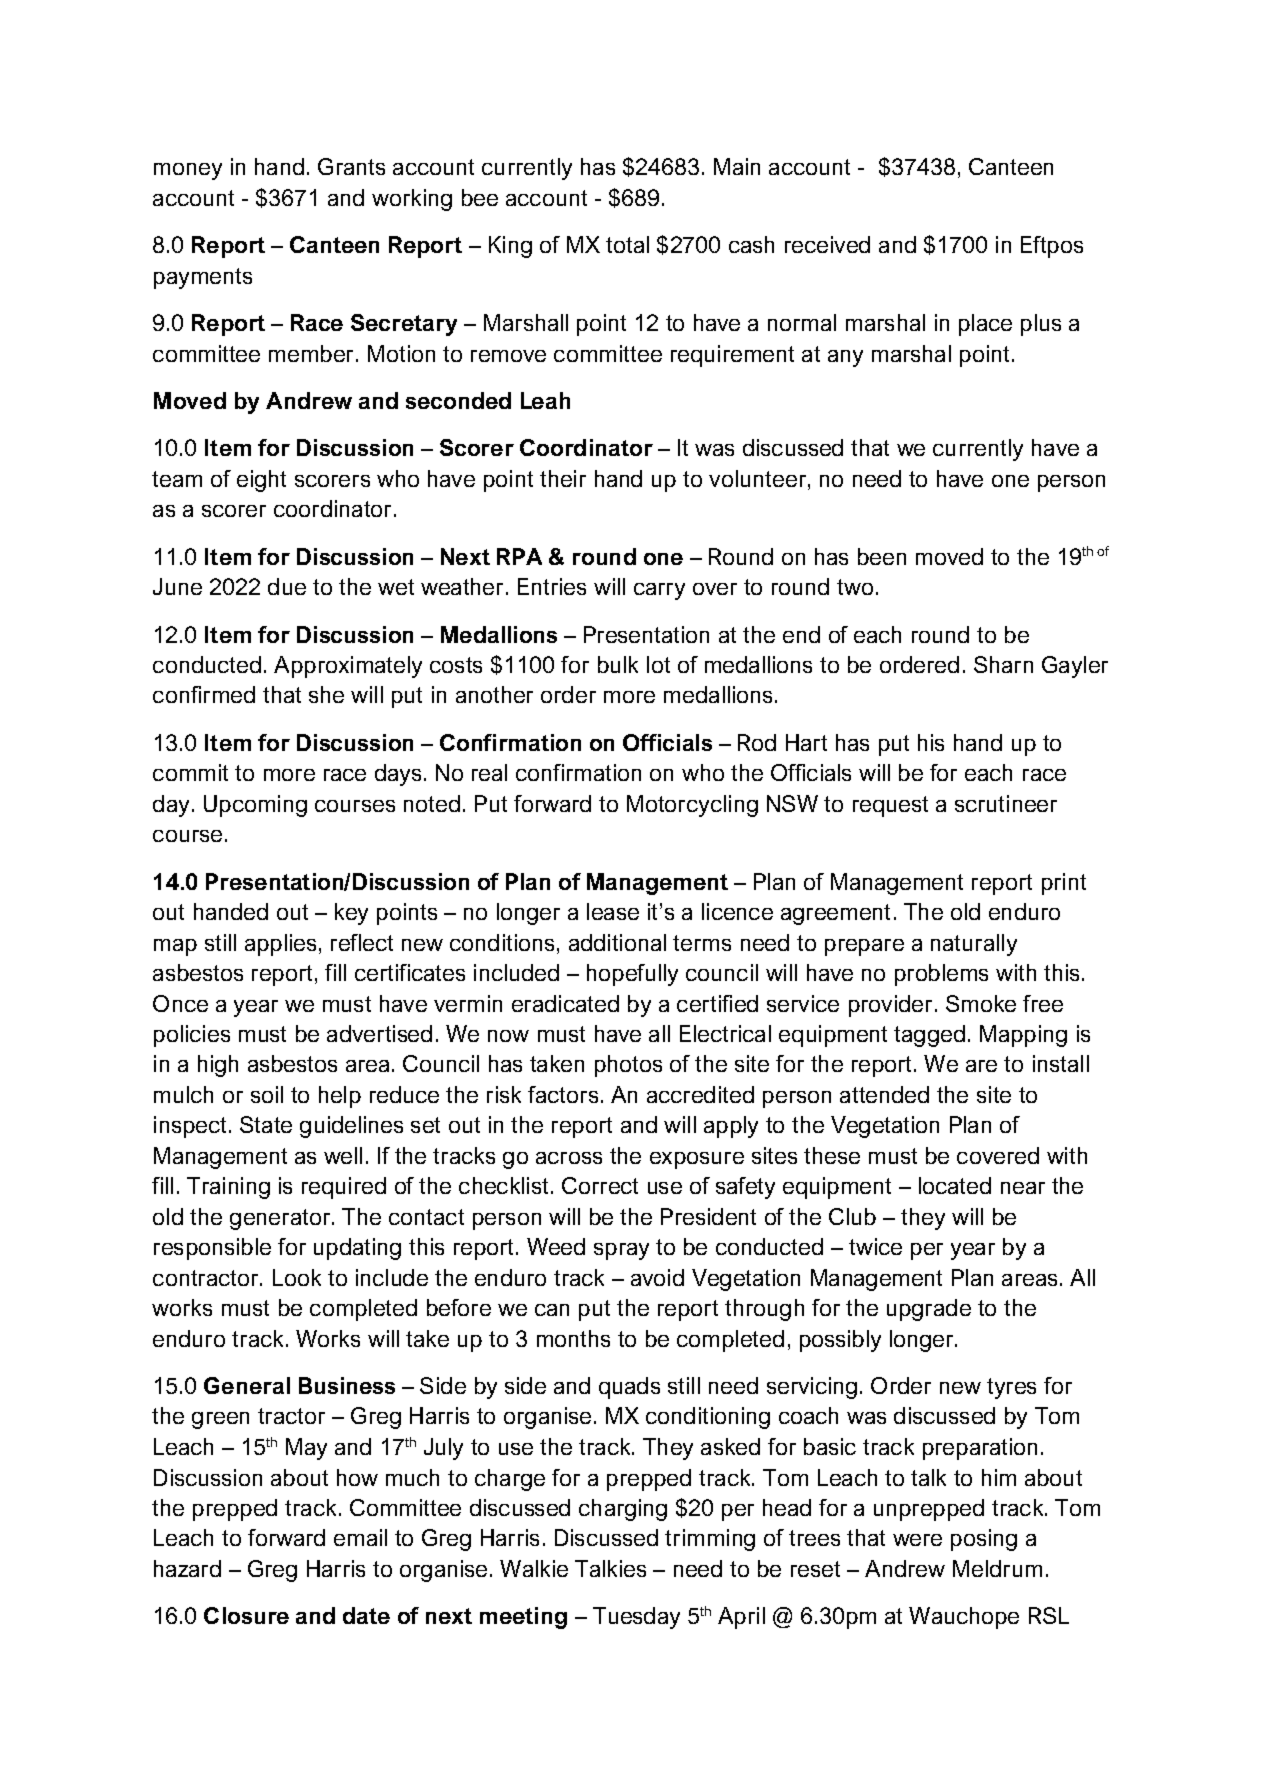 The width and height of the screenshot is (1263, 1786). What do you see at coordinates (855, 587) in the screenshot?
I see `two` at bounding box center [855, 587].
